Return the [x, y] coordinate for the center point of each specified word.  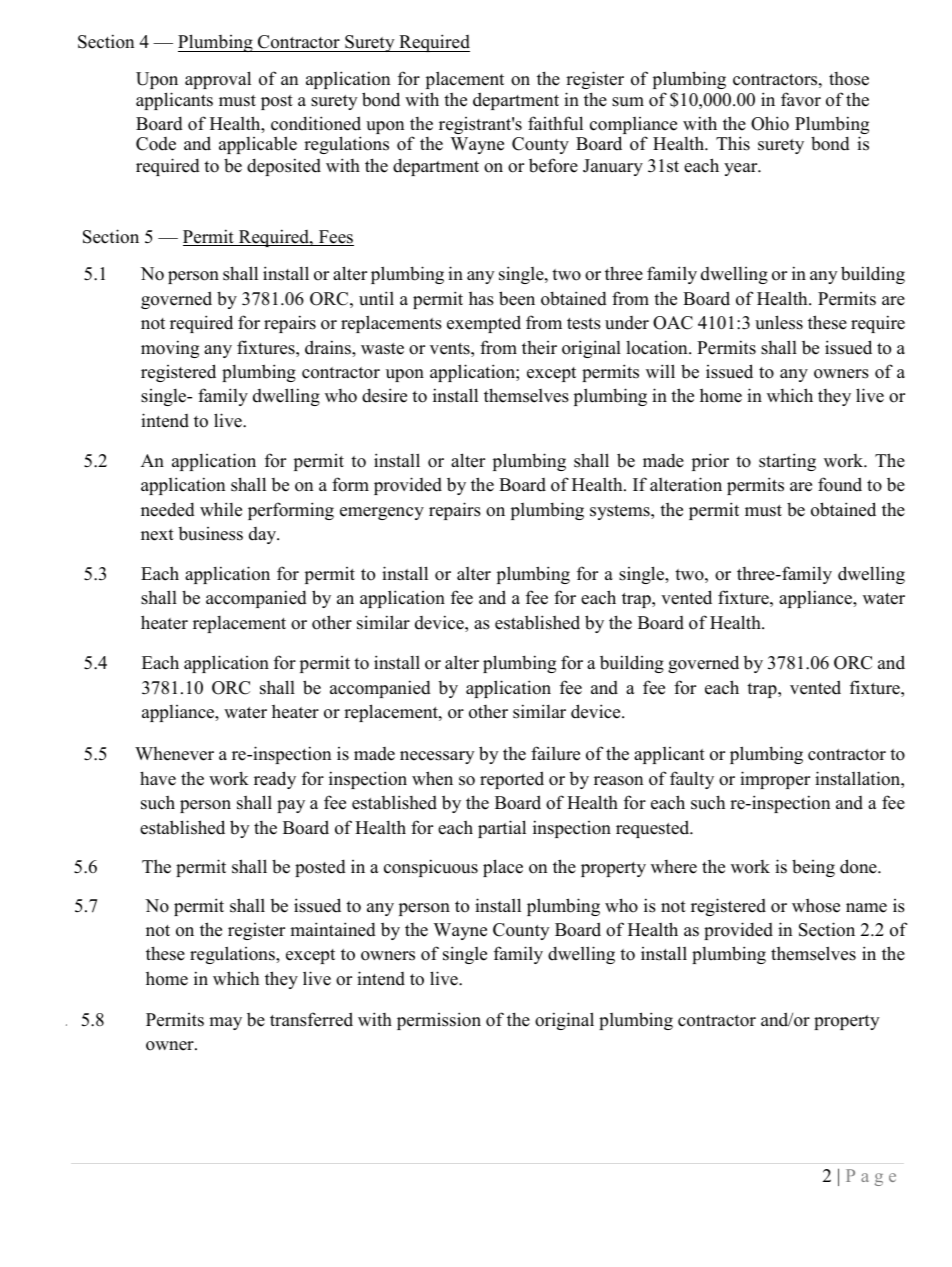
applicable [258, 145]
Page [871, 1177]
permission [439, 1021]
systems [621, 512]
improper [775, 780]
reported [512, 780]
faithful [555, 123]
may [225, 1023]
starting [787, 462]
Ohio [770, 123]
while [221, 509]
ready [275, 780]
